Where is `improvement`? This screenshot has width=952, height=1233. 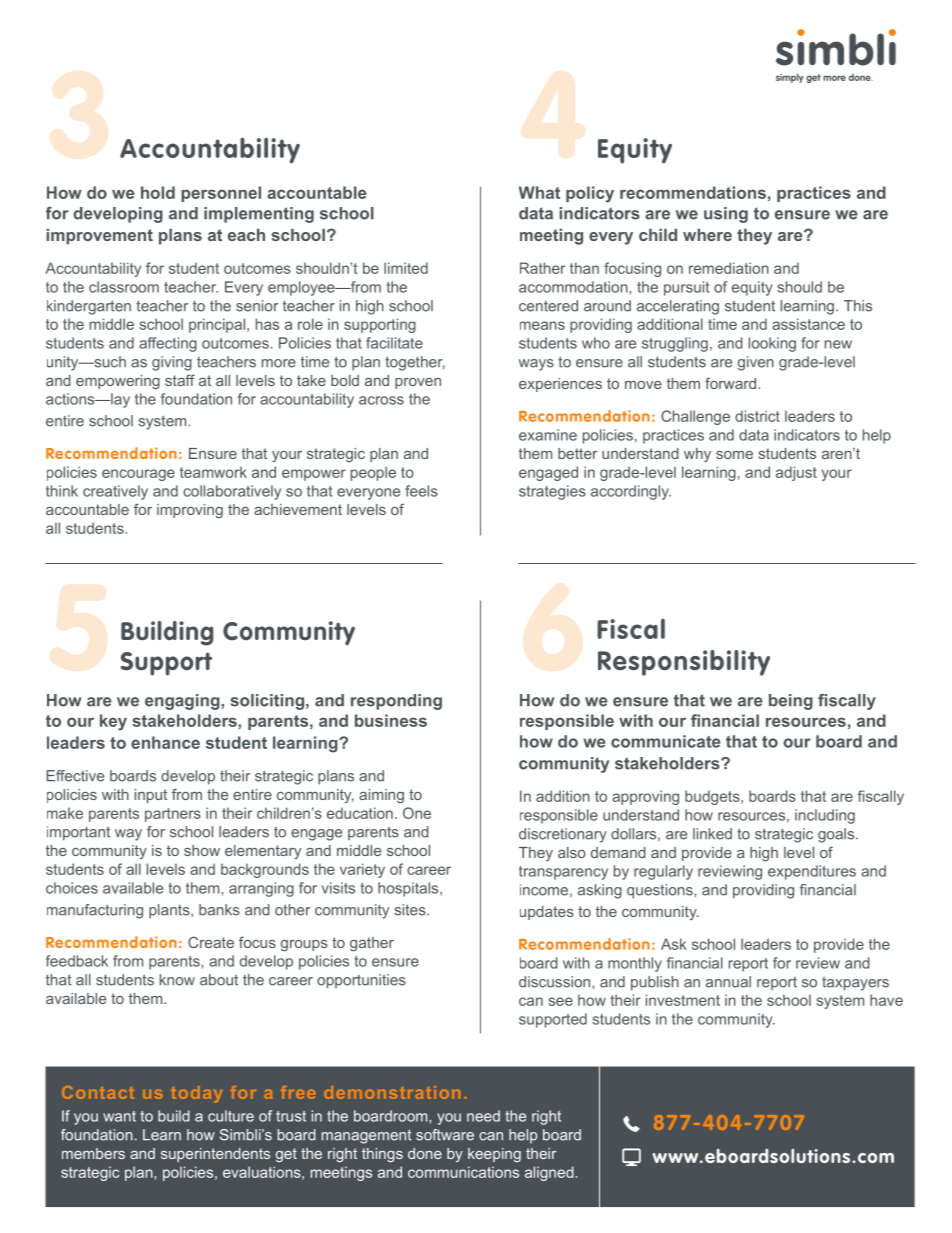 improvement is located at coordinates (100, 237).
